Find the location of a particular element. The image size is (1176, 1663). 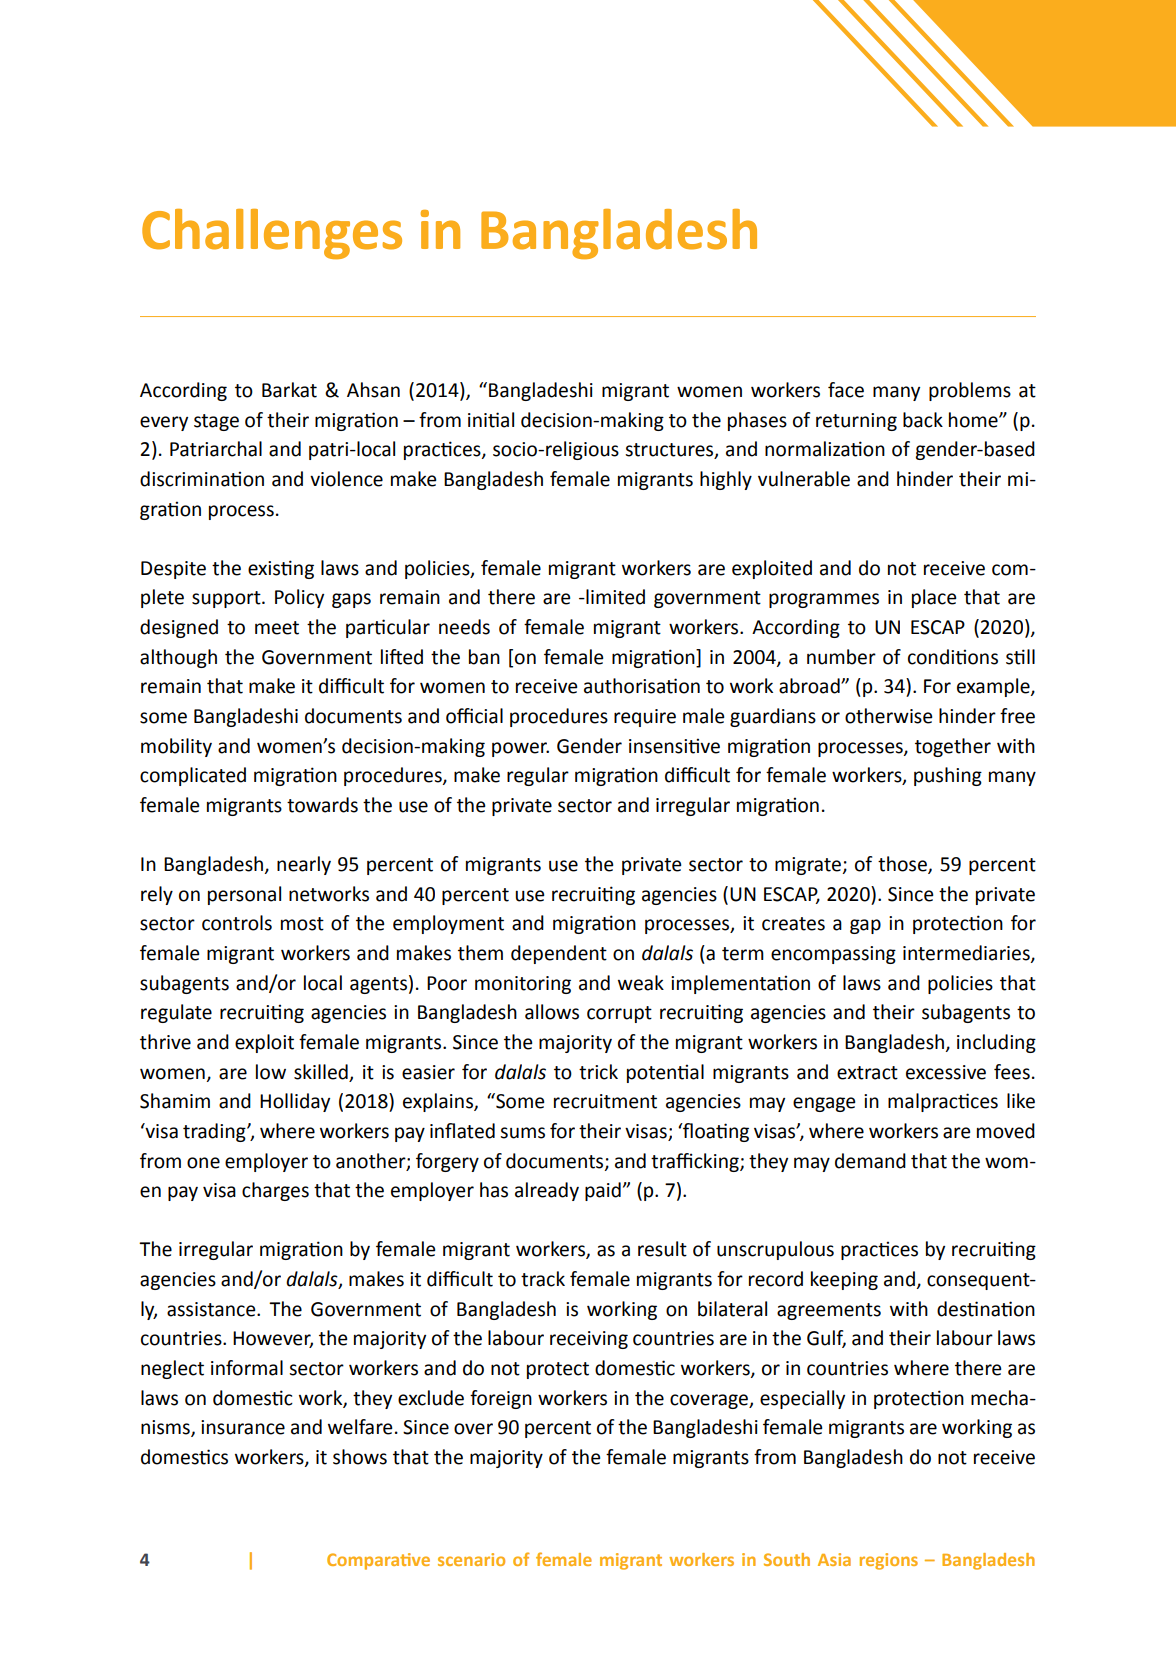

limited is located at coordinates (614, 597).
